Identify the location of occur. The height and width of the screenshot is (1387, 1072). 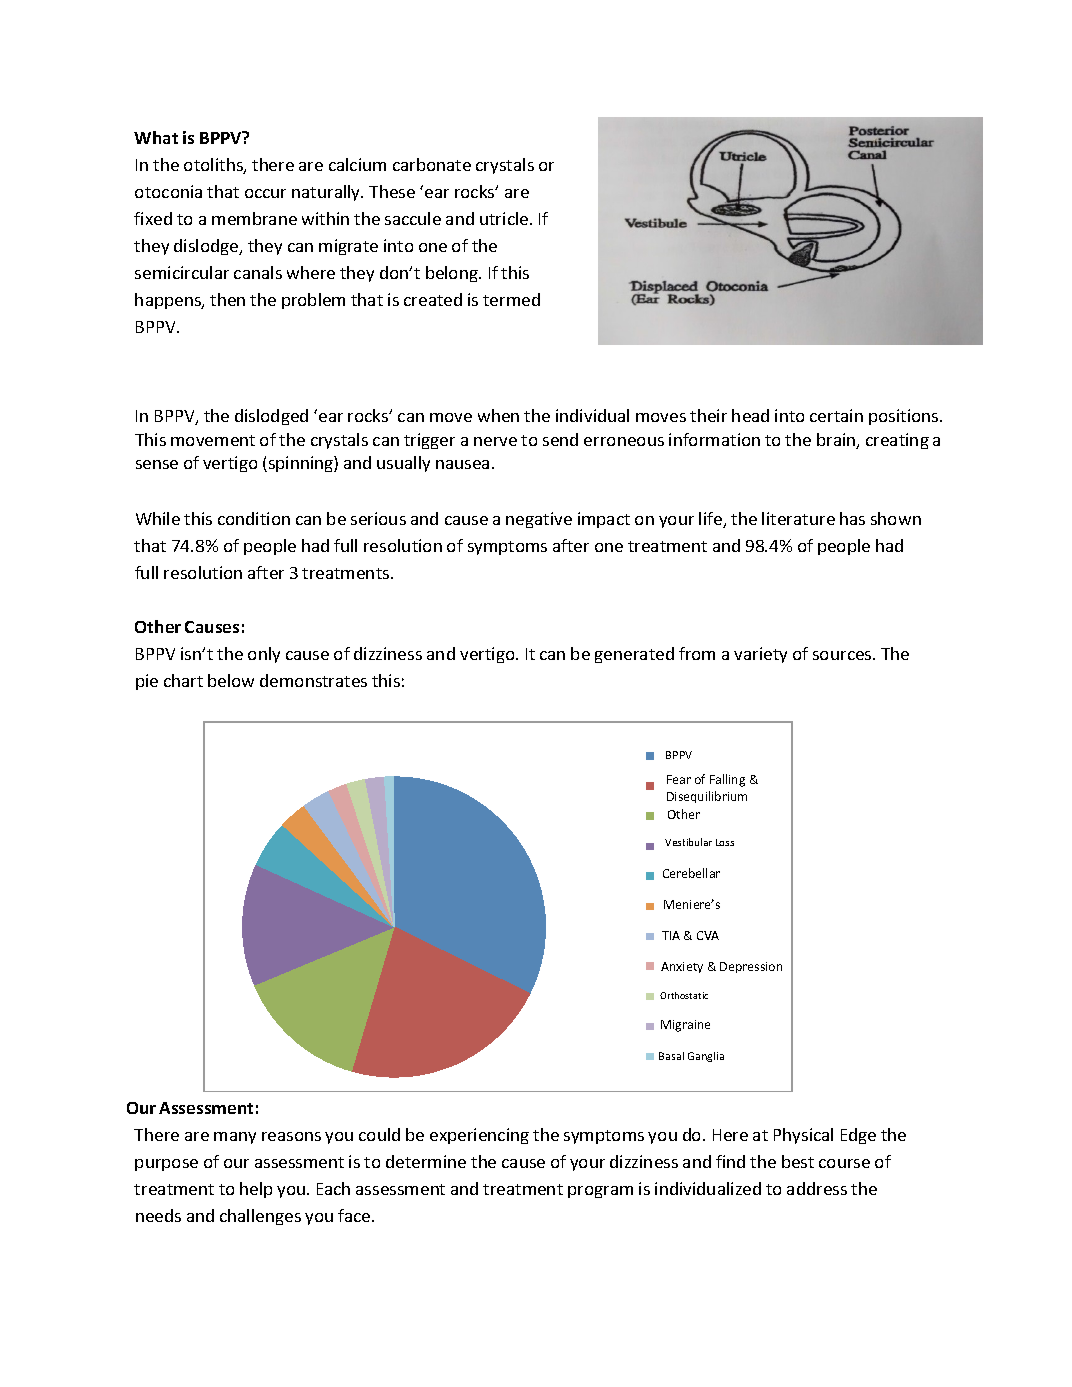
(265, 193).
